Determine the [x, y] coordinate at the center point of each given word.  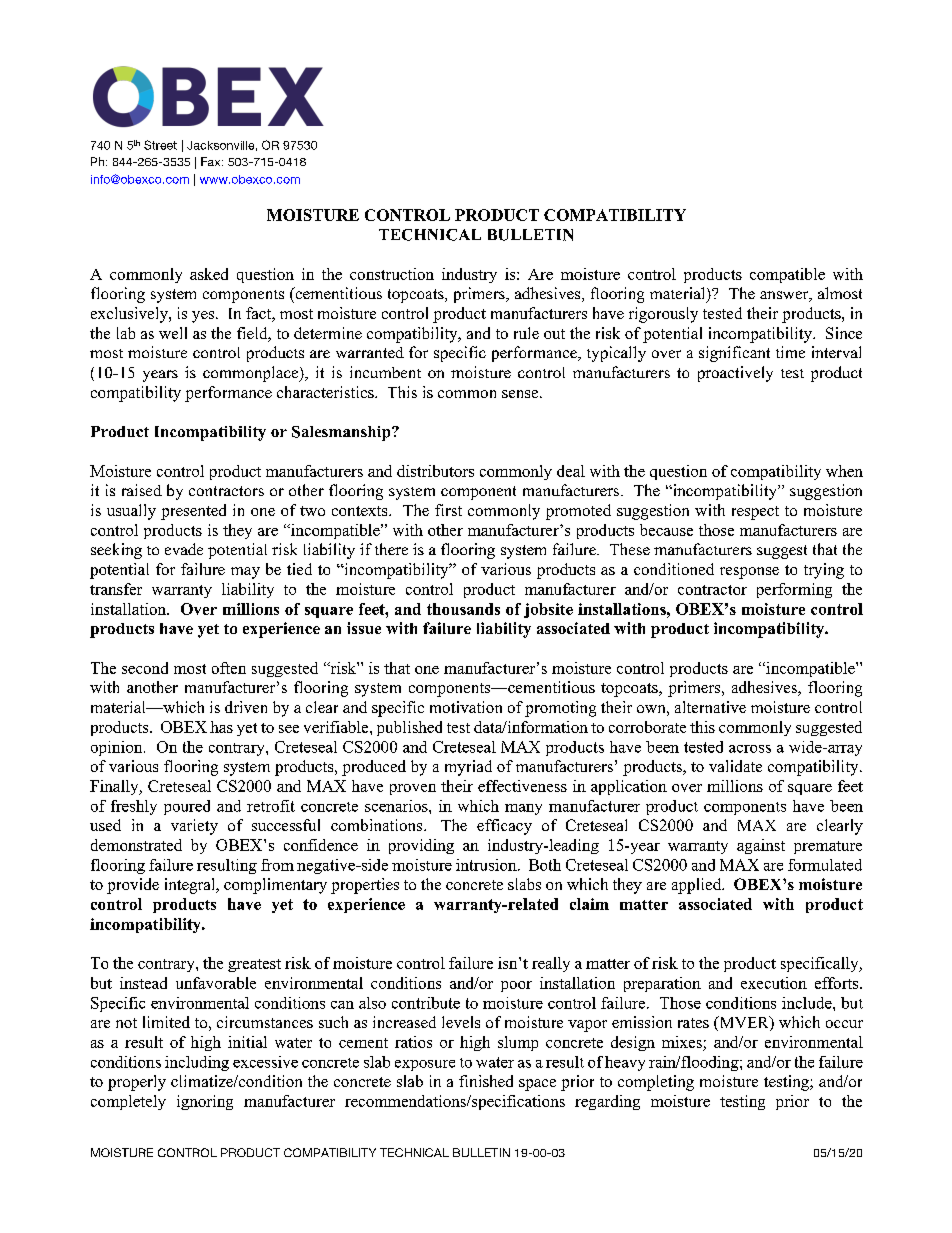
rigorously [663, 315]
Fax [212, 161]
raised [142, 490]
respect [755, 513]
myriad [468, 768]
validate [735, 766]
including [197, 1063]
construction [392, 274]
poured [187, 807]
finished [486, 1081]
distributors [435, 471]
